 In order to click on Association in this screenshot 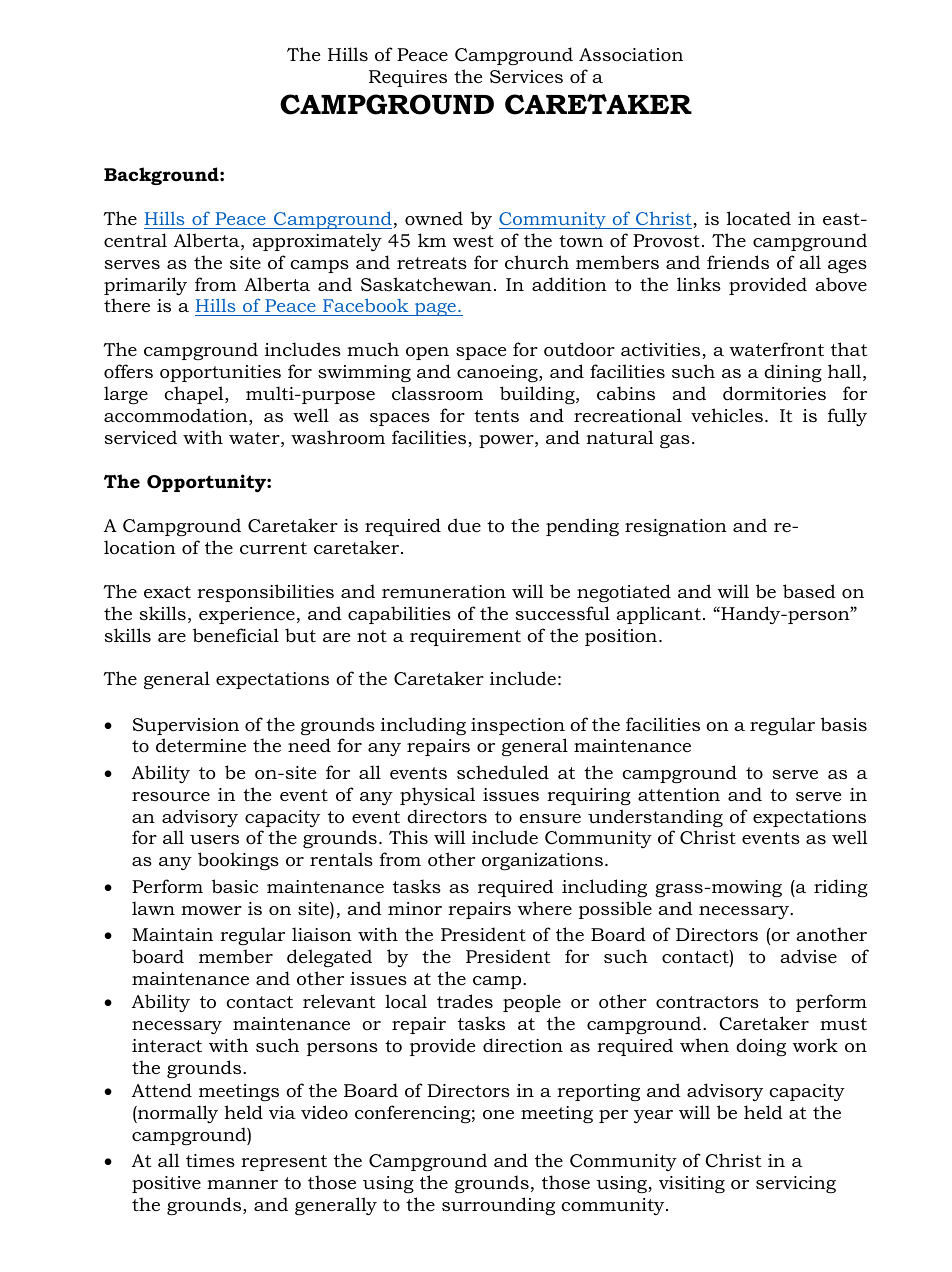, I will do `click(631, 55)`.
